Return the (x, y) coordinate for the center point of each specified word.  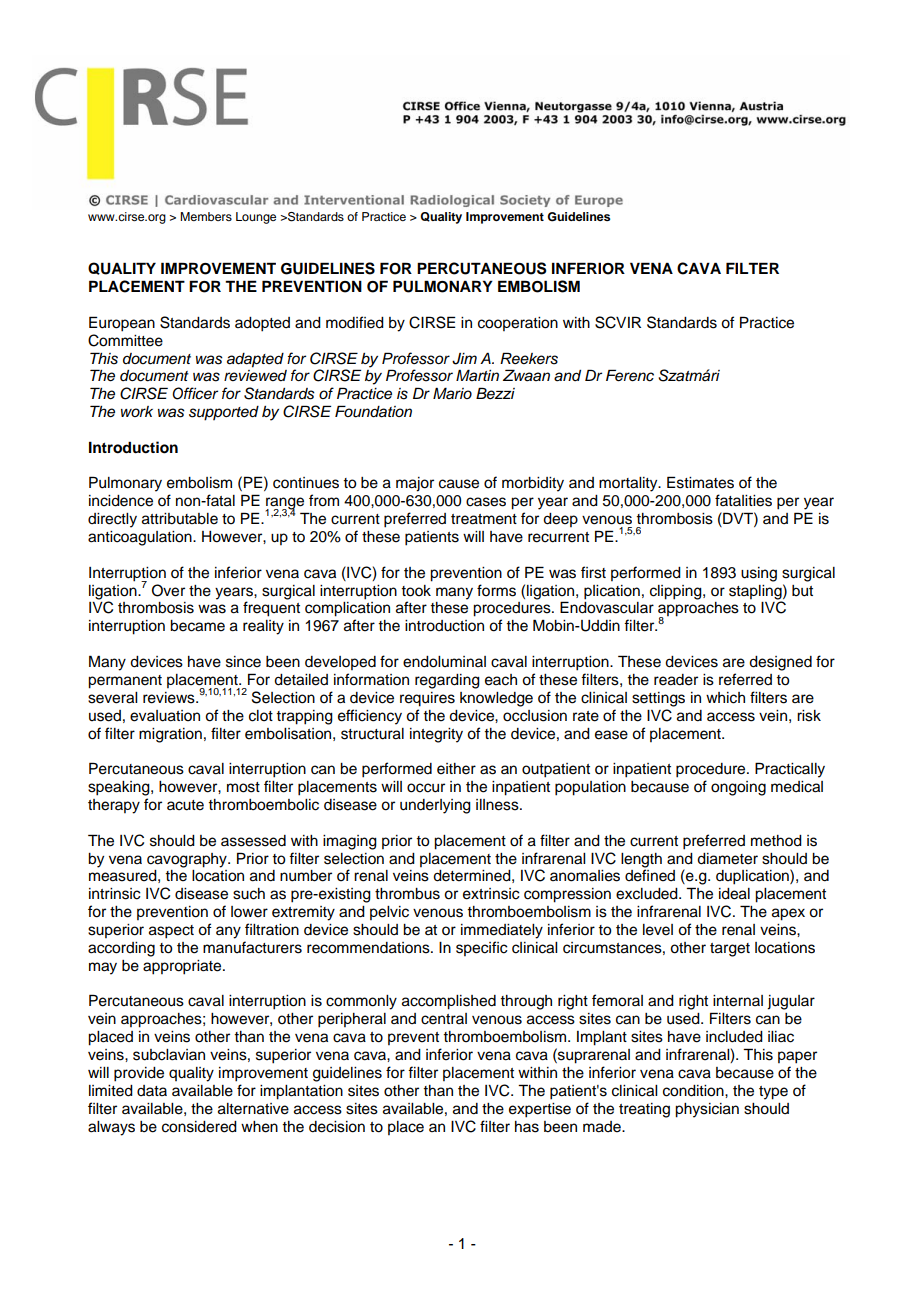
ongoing (738, 788)
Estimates (700, 482)
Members (206, 216)
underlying (435, 806)
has (527, 1127)
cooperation (518, 324)
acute (185, 805)
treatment (484, 519)
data (152, 1090)
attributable (180, 519)
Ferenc (630, 375)
